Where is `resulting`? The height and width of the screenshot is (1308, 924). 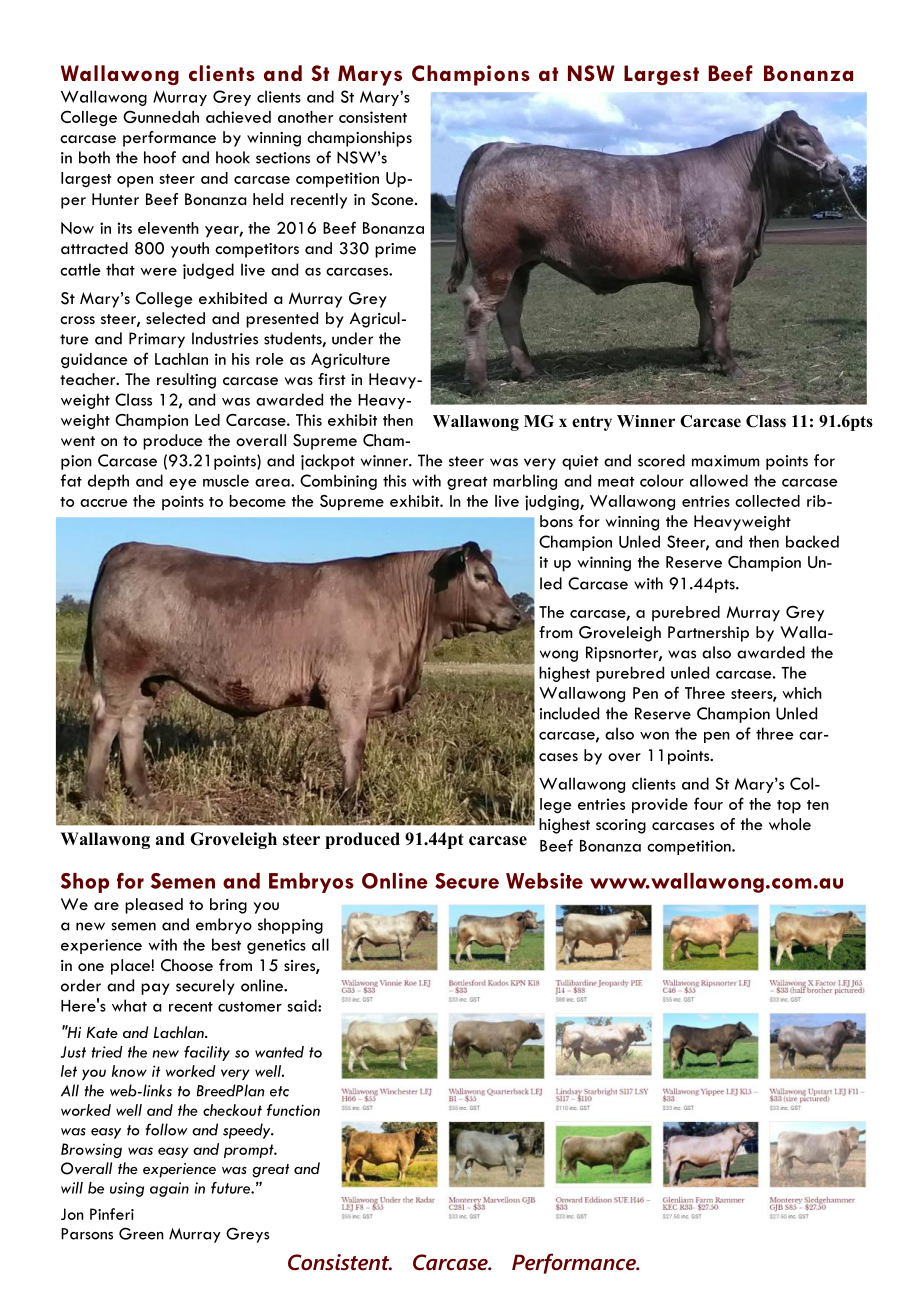 resulting is located at coordinates (186, 381).
